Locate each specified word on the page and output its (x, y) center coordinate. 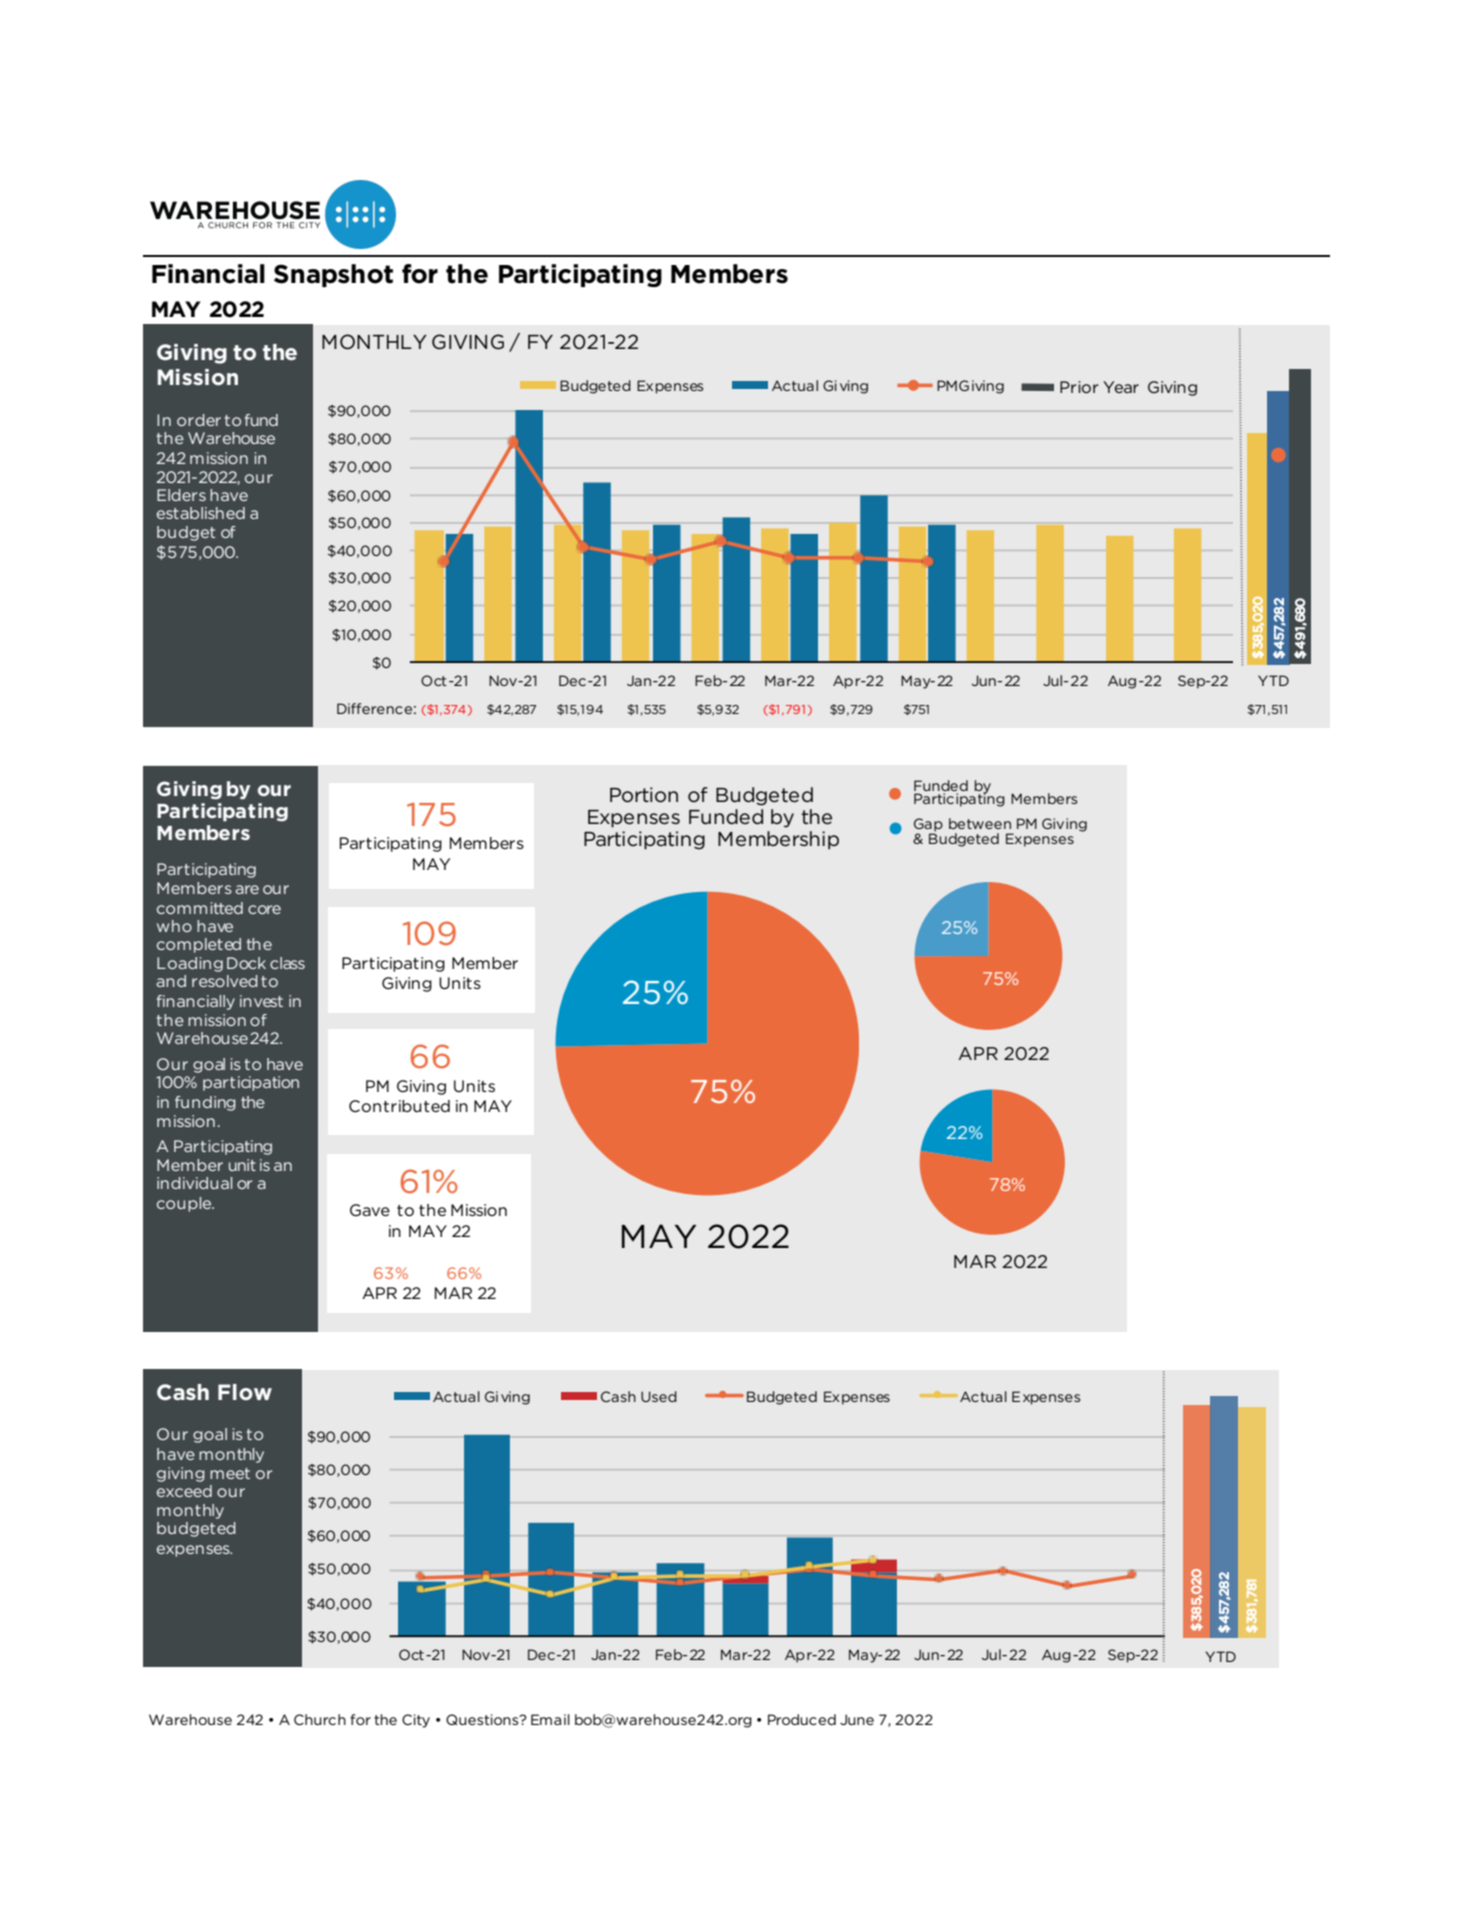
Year (1121, 387)
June (857, 1719)
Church (320, 1719)
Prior (1079, 387)
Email (550, 1719)
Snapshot (333, 275)
